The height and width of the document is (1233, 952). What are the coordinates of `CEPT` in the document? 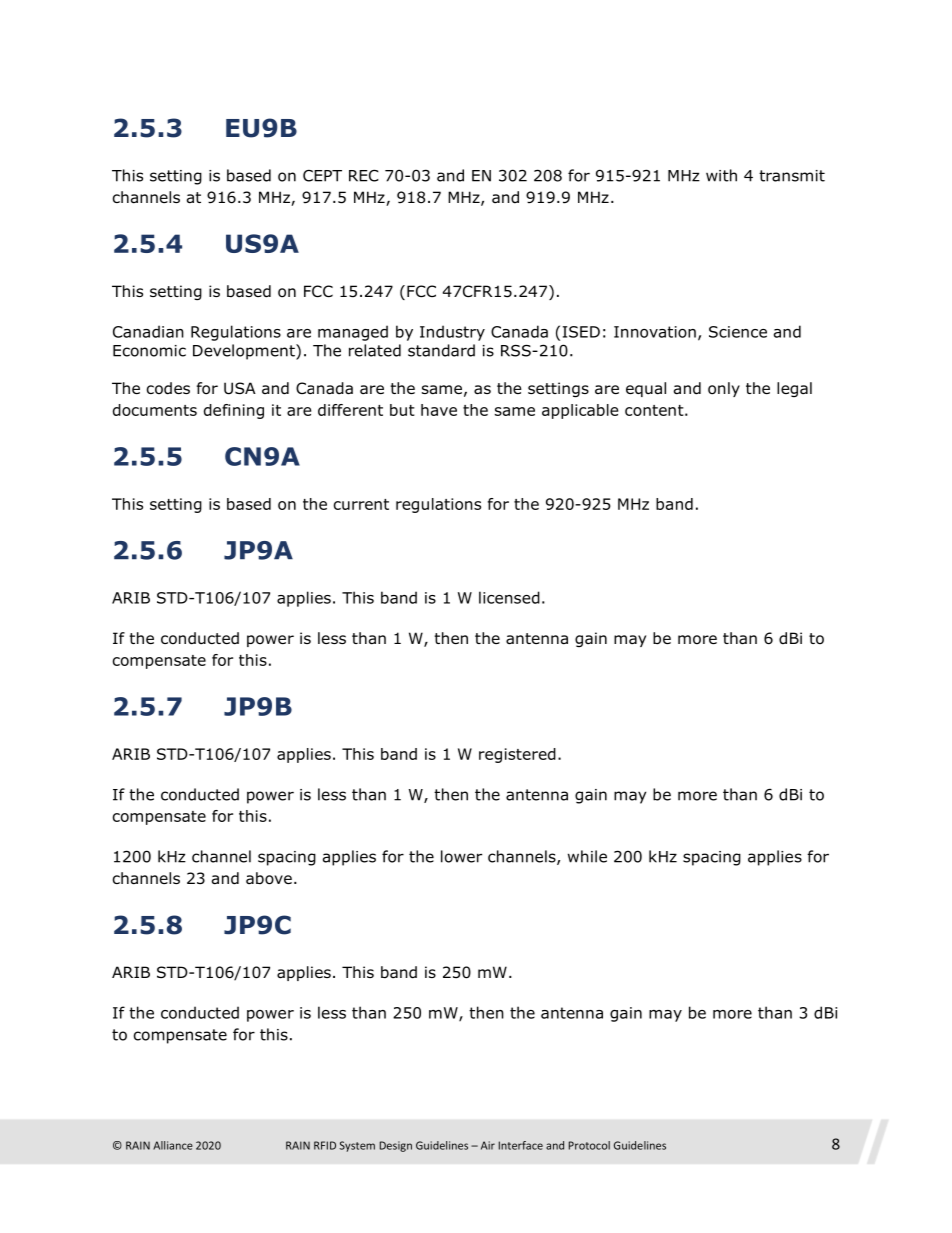 It's located at (322, 176).
